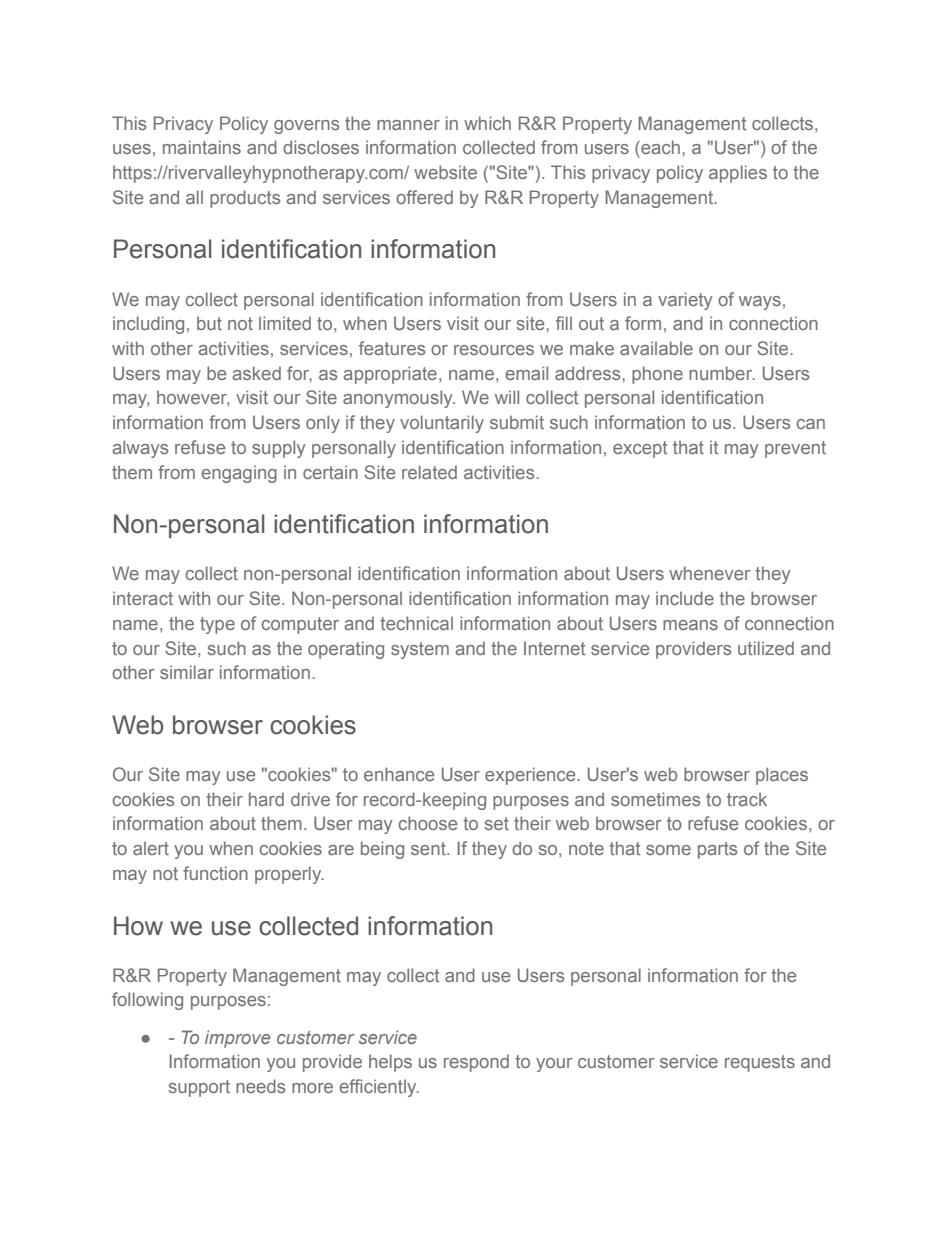  Describe the element at coordinates (416, 623) in the image. I see `technical` at that location.
